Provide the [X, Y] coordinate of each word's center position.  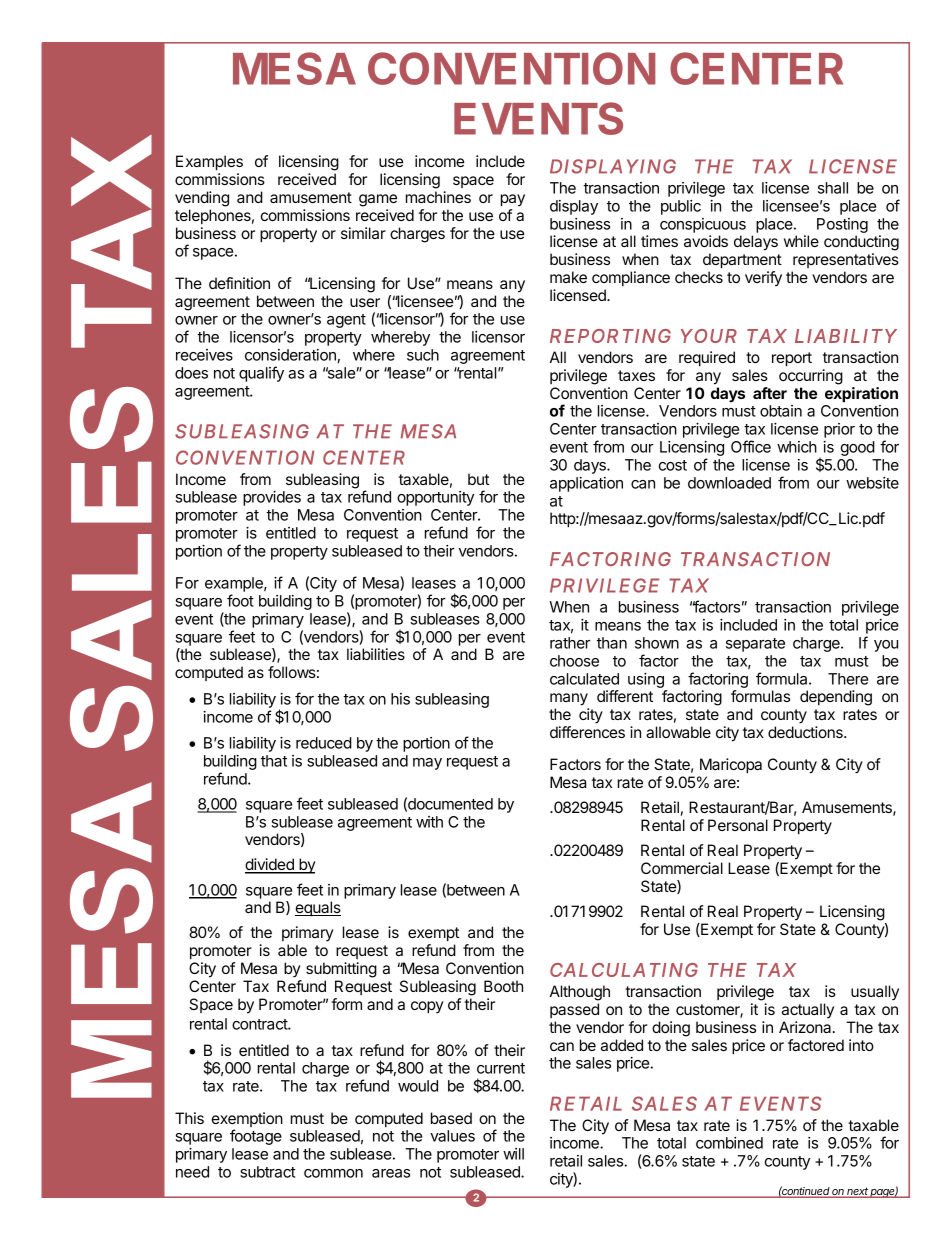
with [429, 822]
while [801, 241]
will [513, 1154]
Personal [738, 825]
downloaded [729, 483]
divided [270, 865]
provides [272, 498]
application [586, 484]
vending [202, 199]
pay [513, 200]
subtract [267, 1172]
